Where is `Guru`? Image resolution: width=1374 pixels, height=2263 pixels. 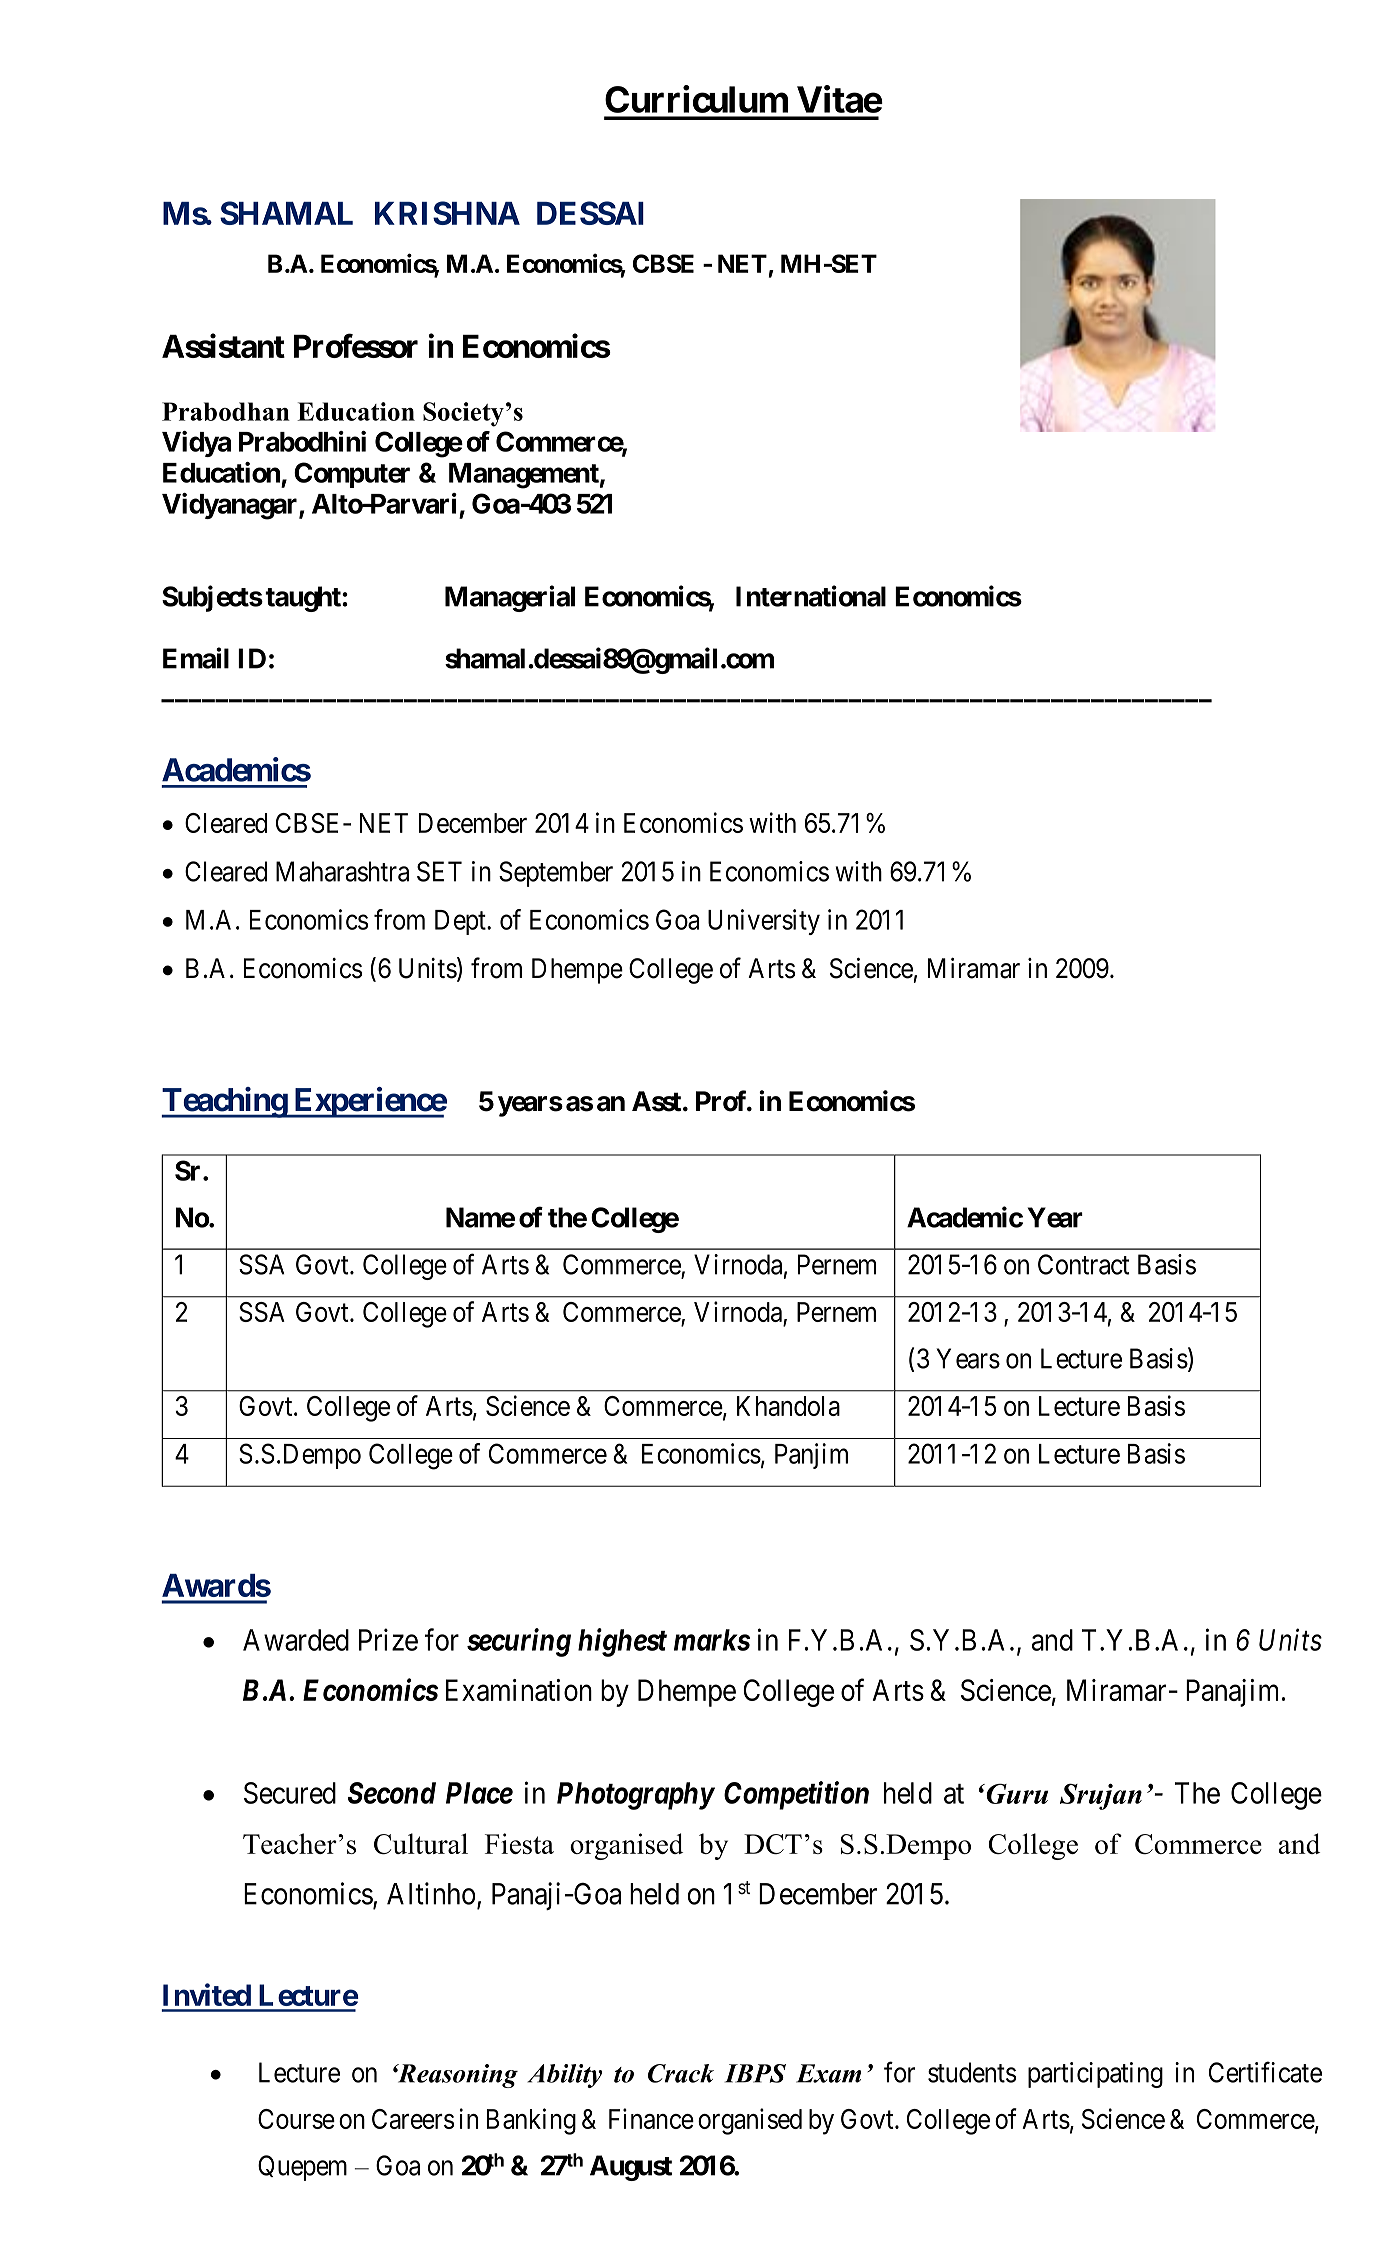 Guru is located at coordinates (1016, 1793).
